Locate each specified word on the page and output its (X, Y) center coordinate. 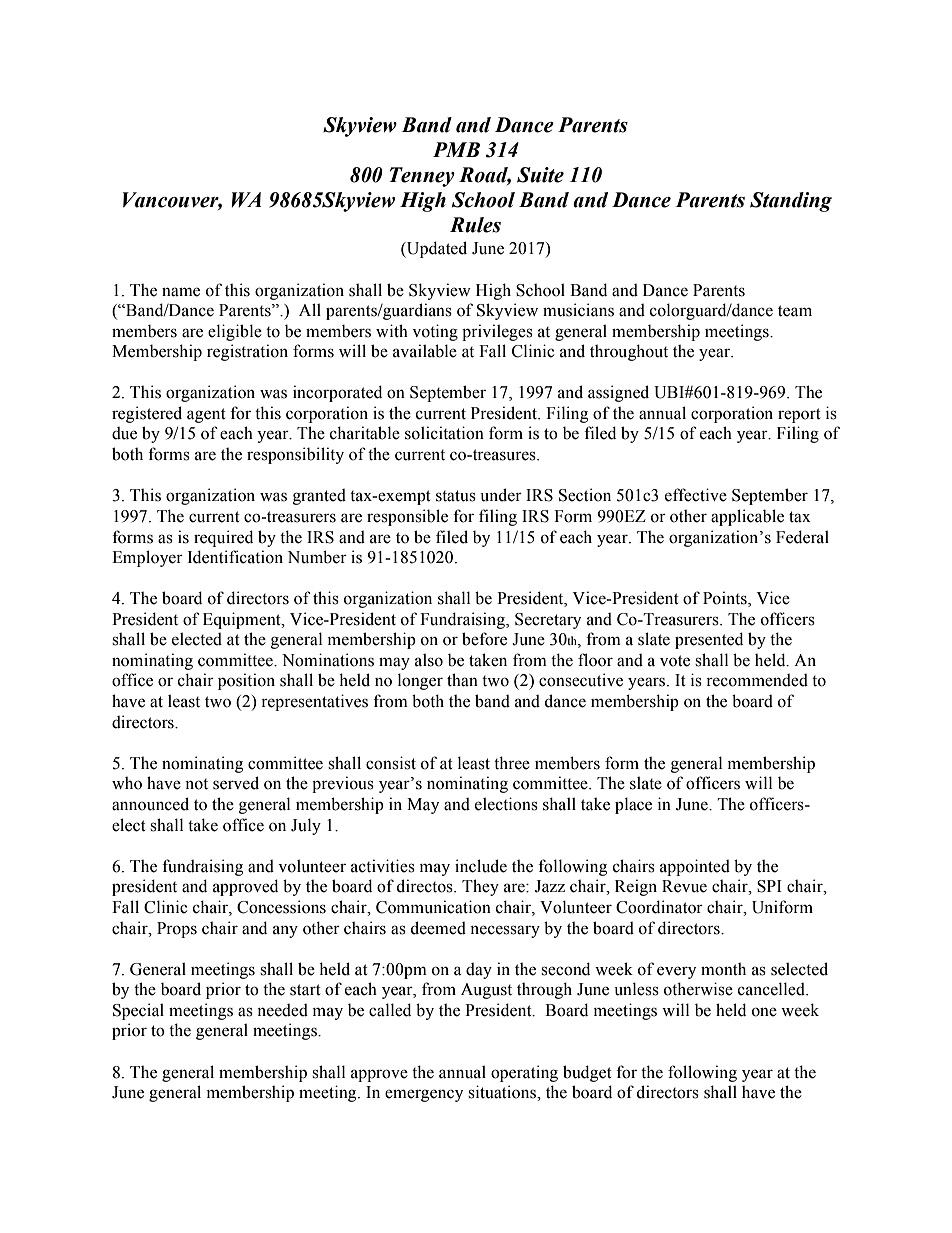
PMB (456, 149)
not (196, 784)
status (456, 496)
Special (138, 1011)
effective (696, 495)
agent (206, 415)
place (633, 805)
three (512, 763)
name (181, 292)
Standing (791, 202)
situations (503, 1092)
